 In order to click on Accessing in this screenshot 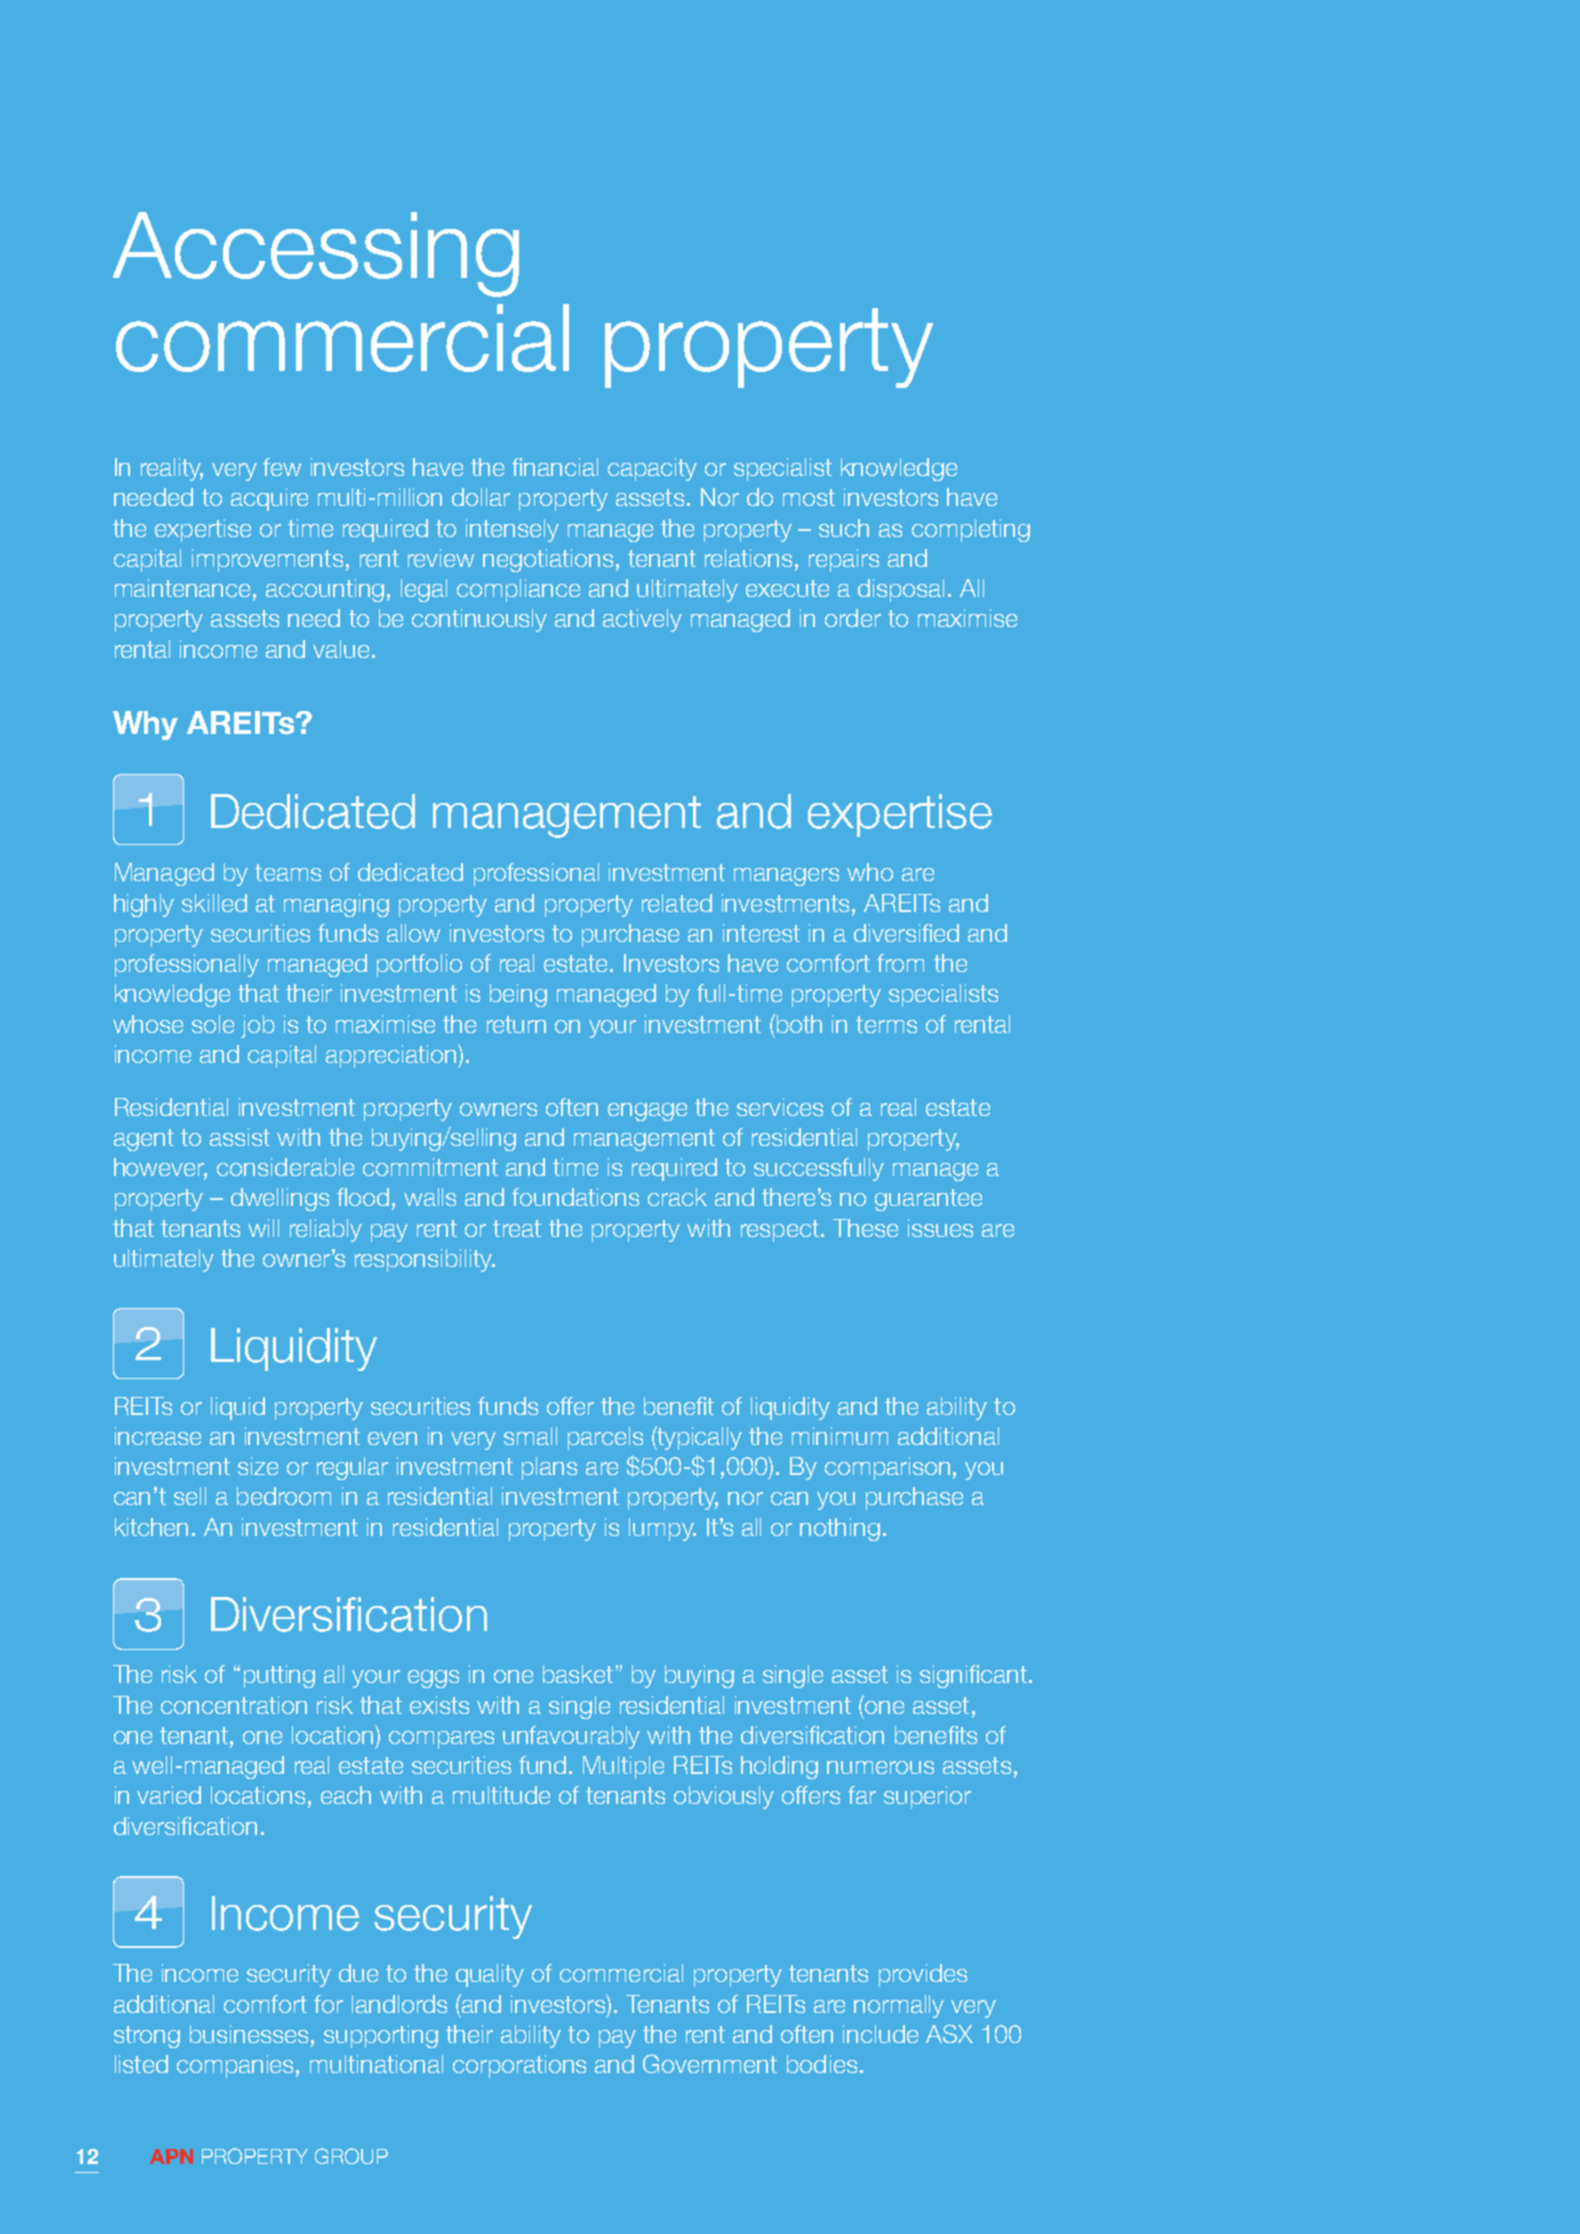, I will do `click(316, 254)`.
